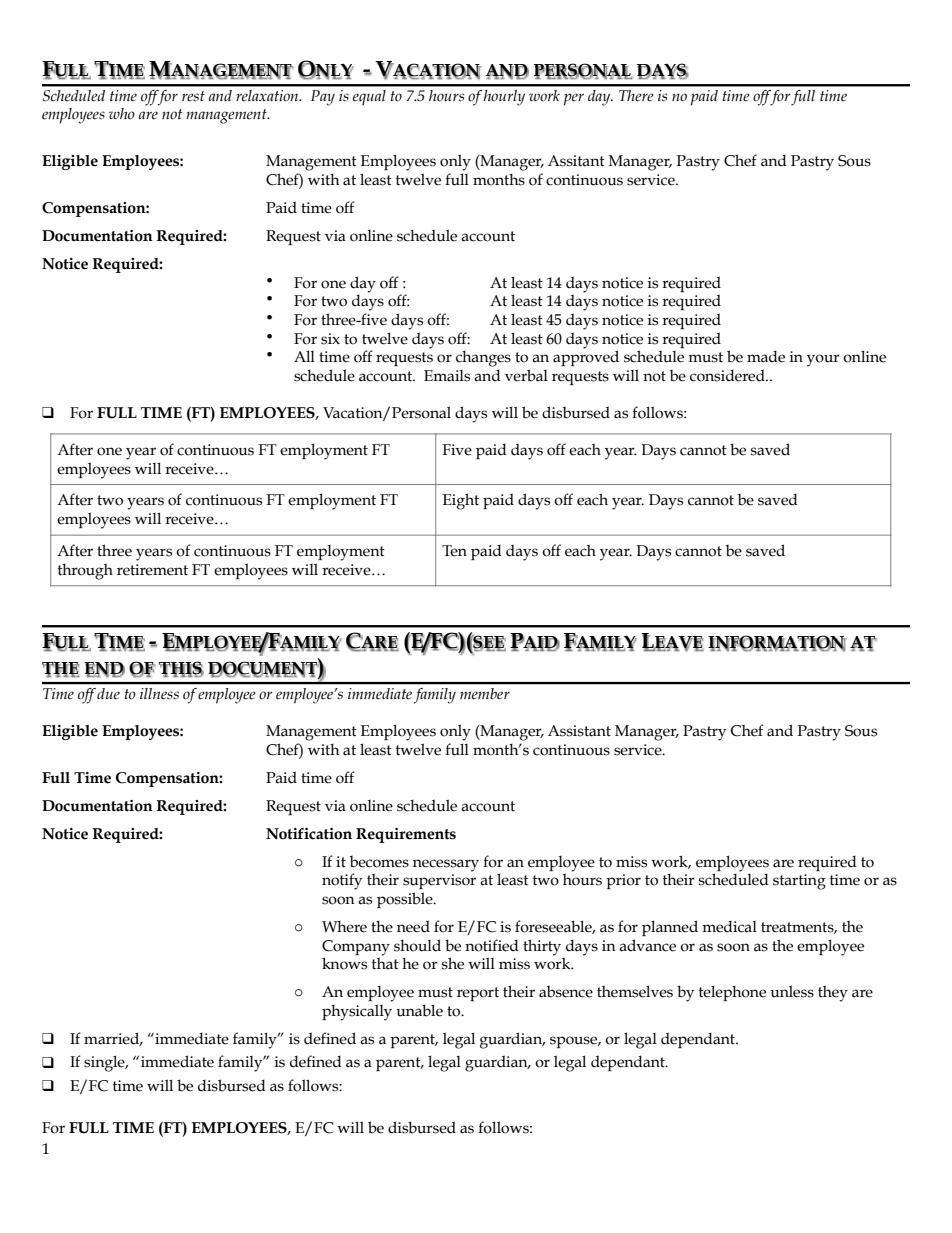 This document has height=1233, width=952. Describe the element at coordinates (152, 570) in the document. I see `retirement` at that location.
